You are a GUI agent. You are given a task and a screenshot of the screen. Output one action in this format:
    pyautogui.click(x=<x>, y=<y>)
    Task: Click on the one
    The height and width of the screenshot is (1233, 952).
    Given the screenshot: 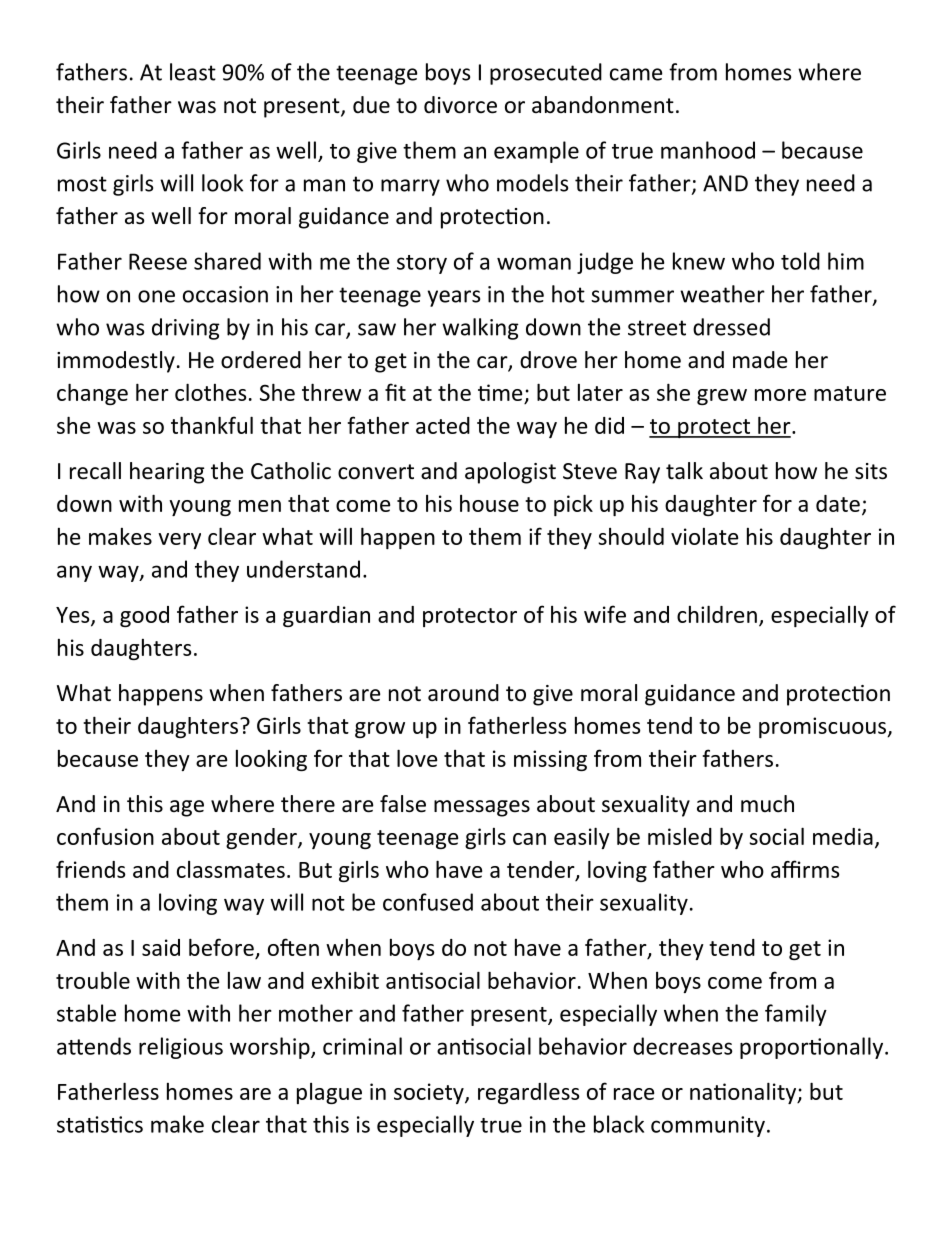 What is the action you would take?
    pyautogui.click(x=156, y=296)
